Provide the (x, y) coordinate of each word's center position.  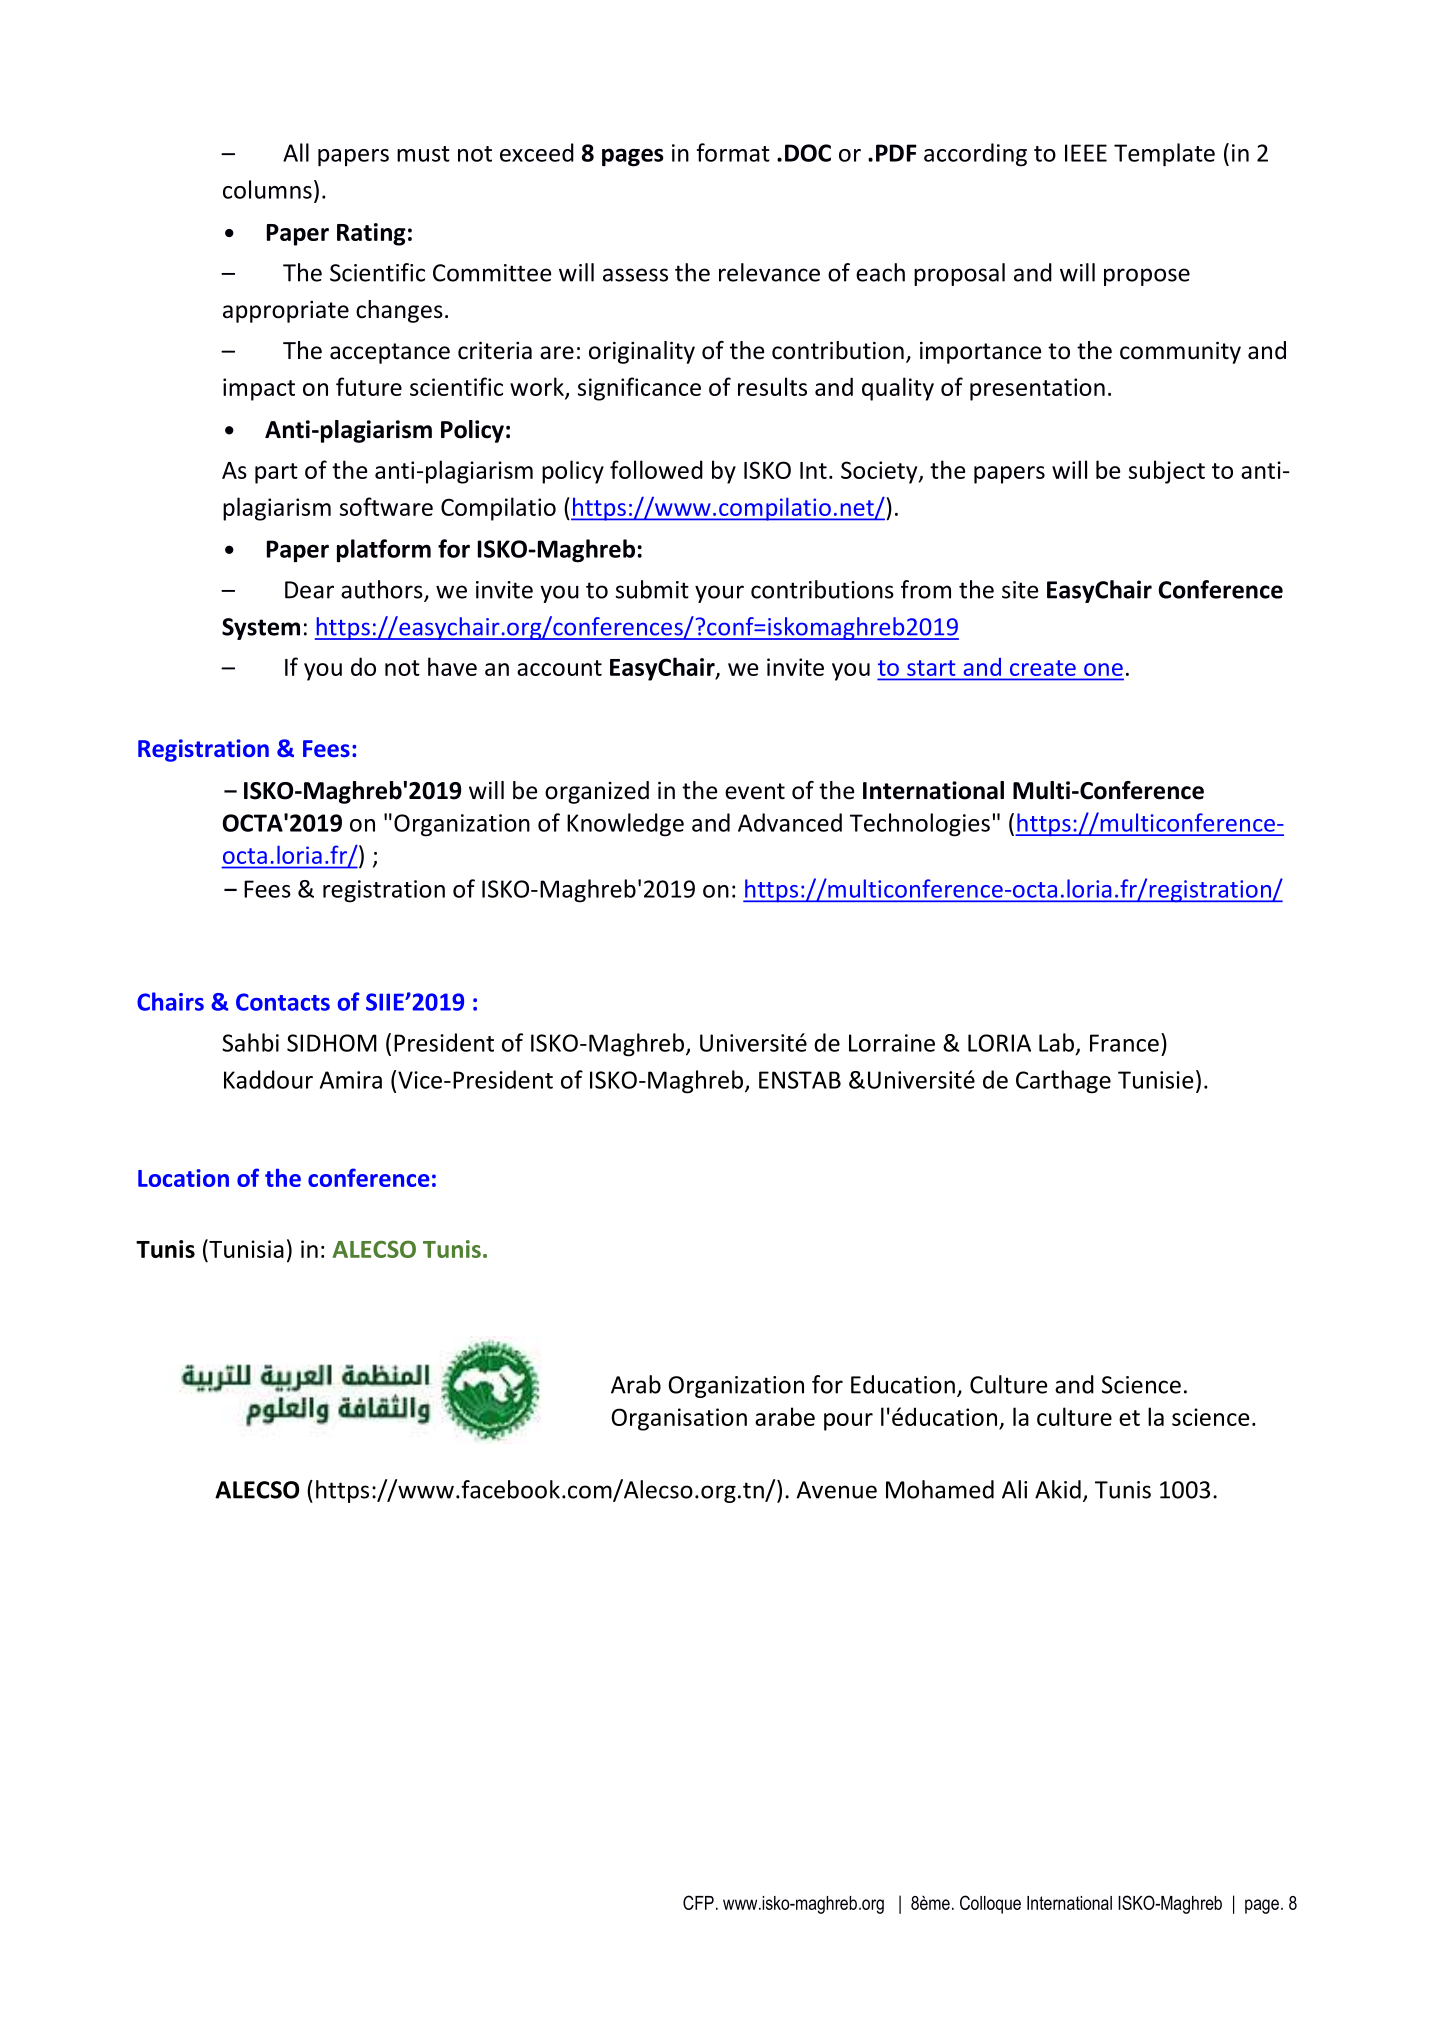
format (733, 152)
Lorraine (892, 1043)
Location (183, 1178)
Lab (1056, 1042)
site (1020, 590)
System (261, 629)
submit (652, 589)
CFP (698, 1902)
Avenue (837, 1490)
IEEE (1086, 153)
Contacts (283, 1002)
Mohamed (940, 1489)
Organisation (679, 1419)
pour (848, 1422)
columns (267, 189)
